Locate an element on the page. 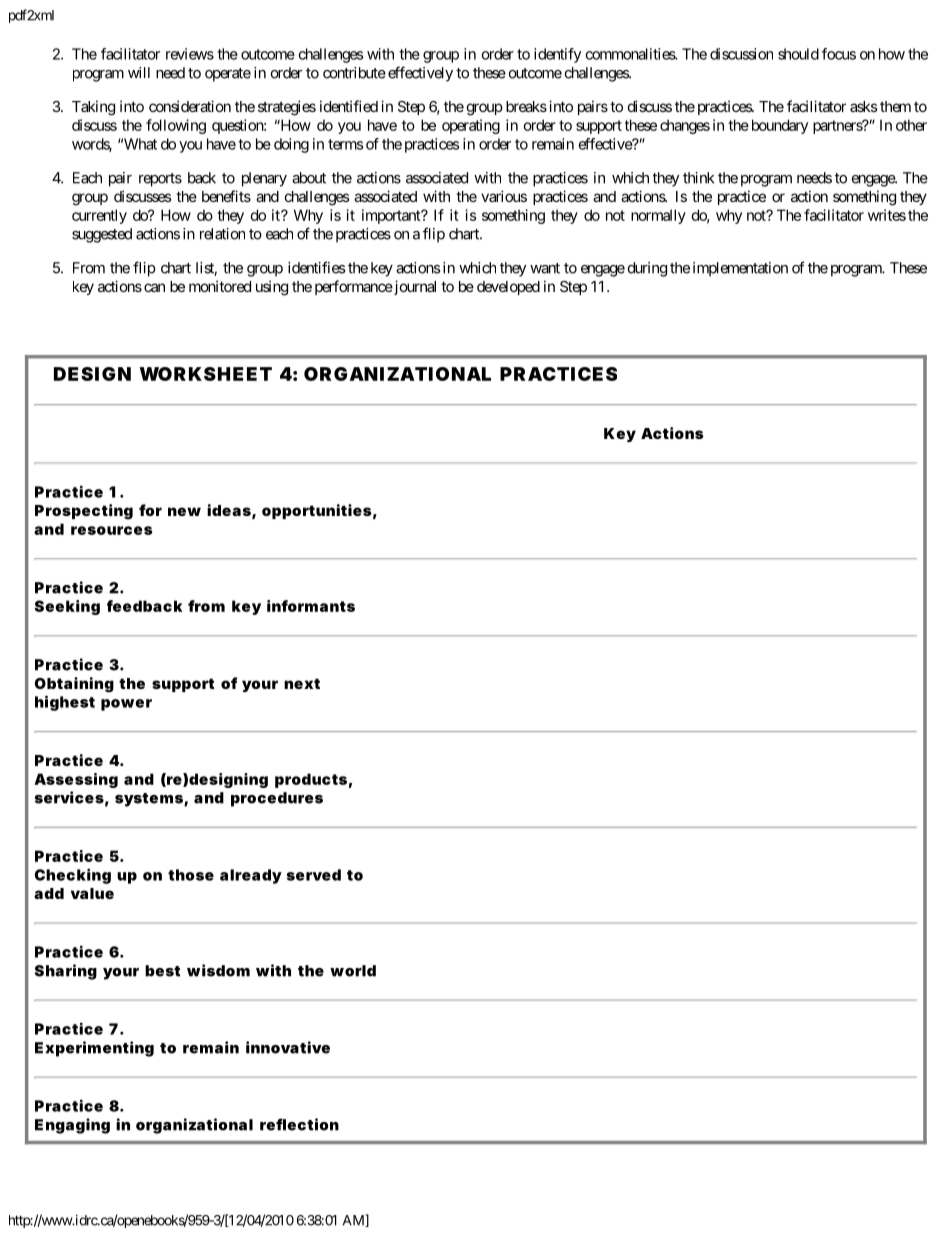 This image has height=1233, width=952. breaks is located at coordinates (526, 106).
